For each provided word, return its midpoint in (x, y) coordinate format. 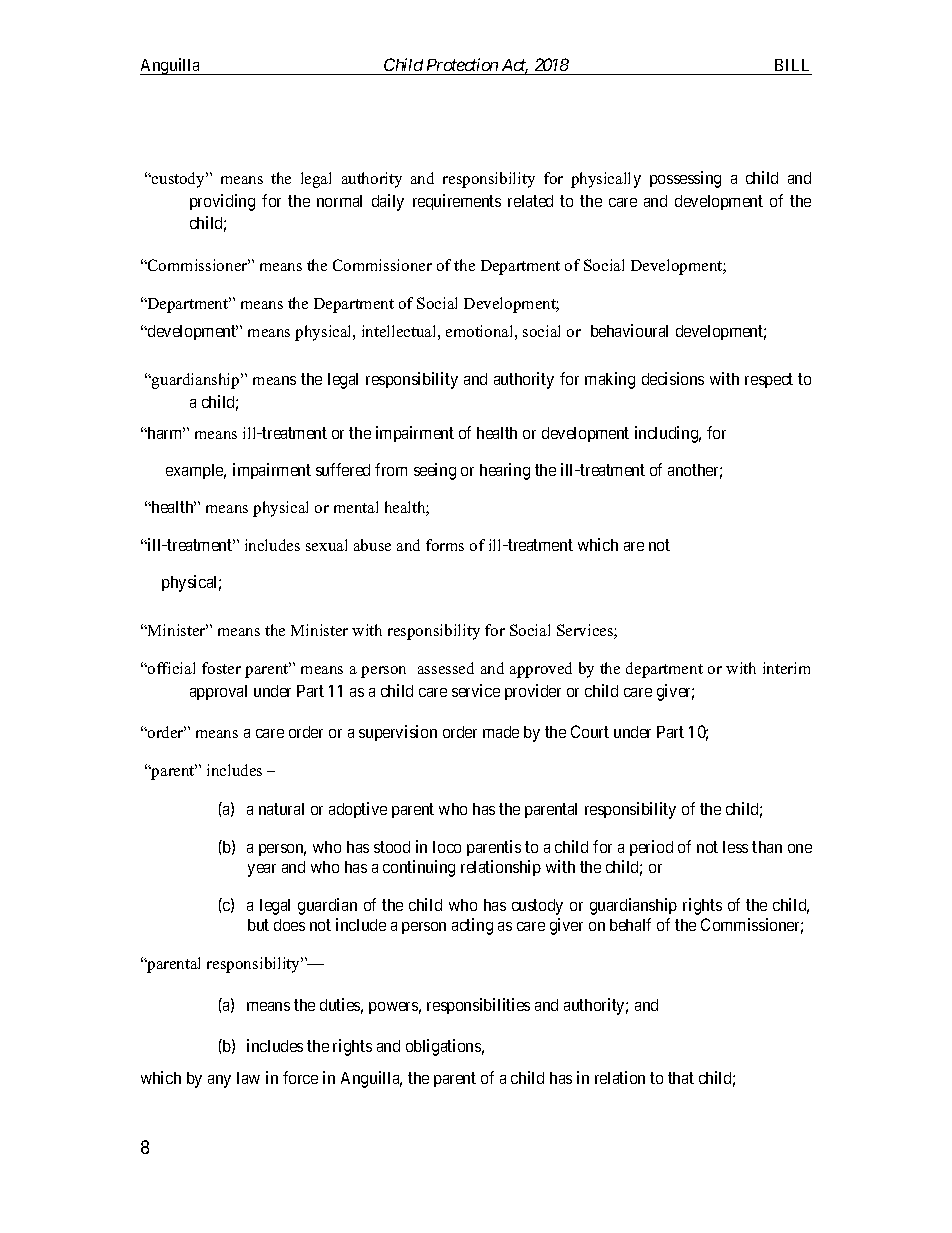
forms (445, 545)
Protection (462, 64)
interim (786, 668)
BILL (792, 65)
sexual (326, 545)
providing (222, 202)
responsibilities (478, 1006)
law (248, 1078)
